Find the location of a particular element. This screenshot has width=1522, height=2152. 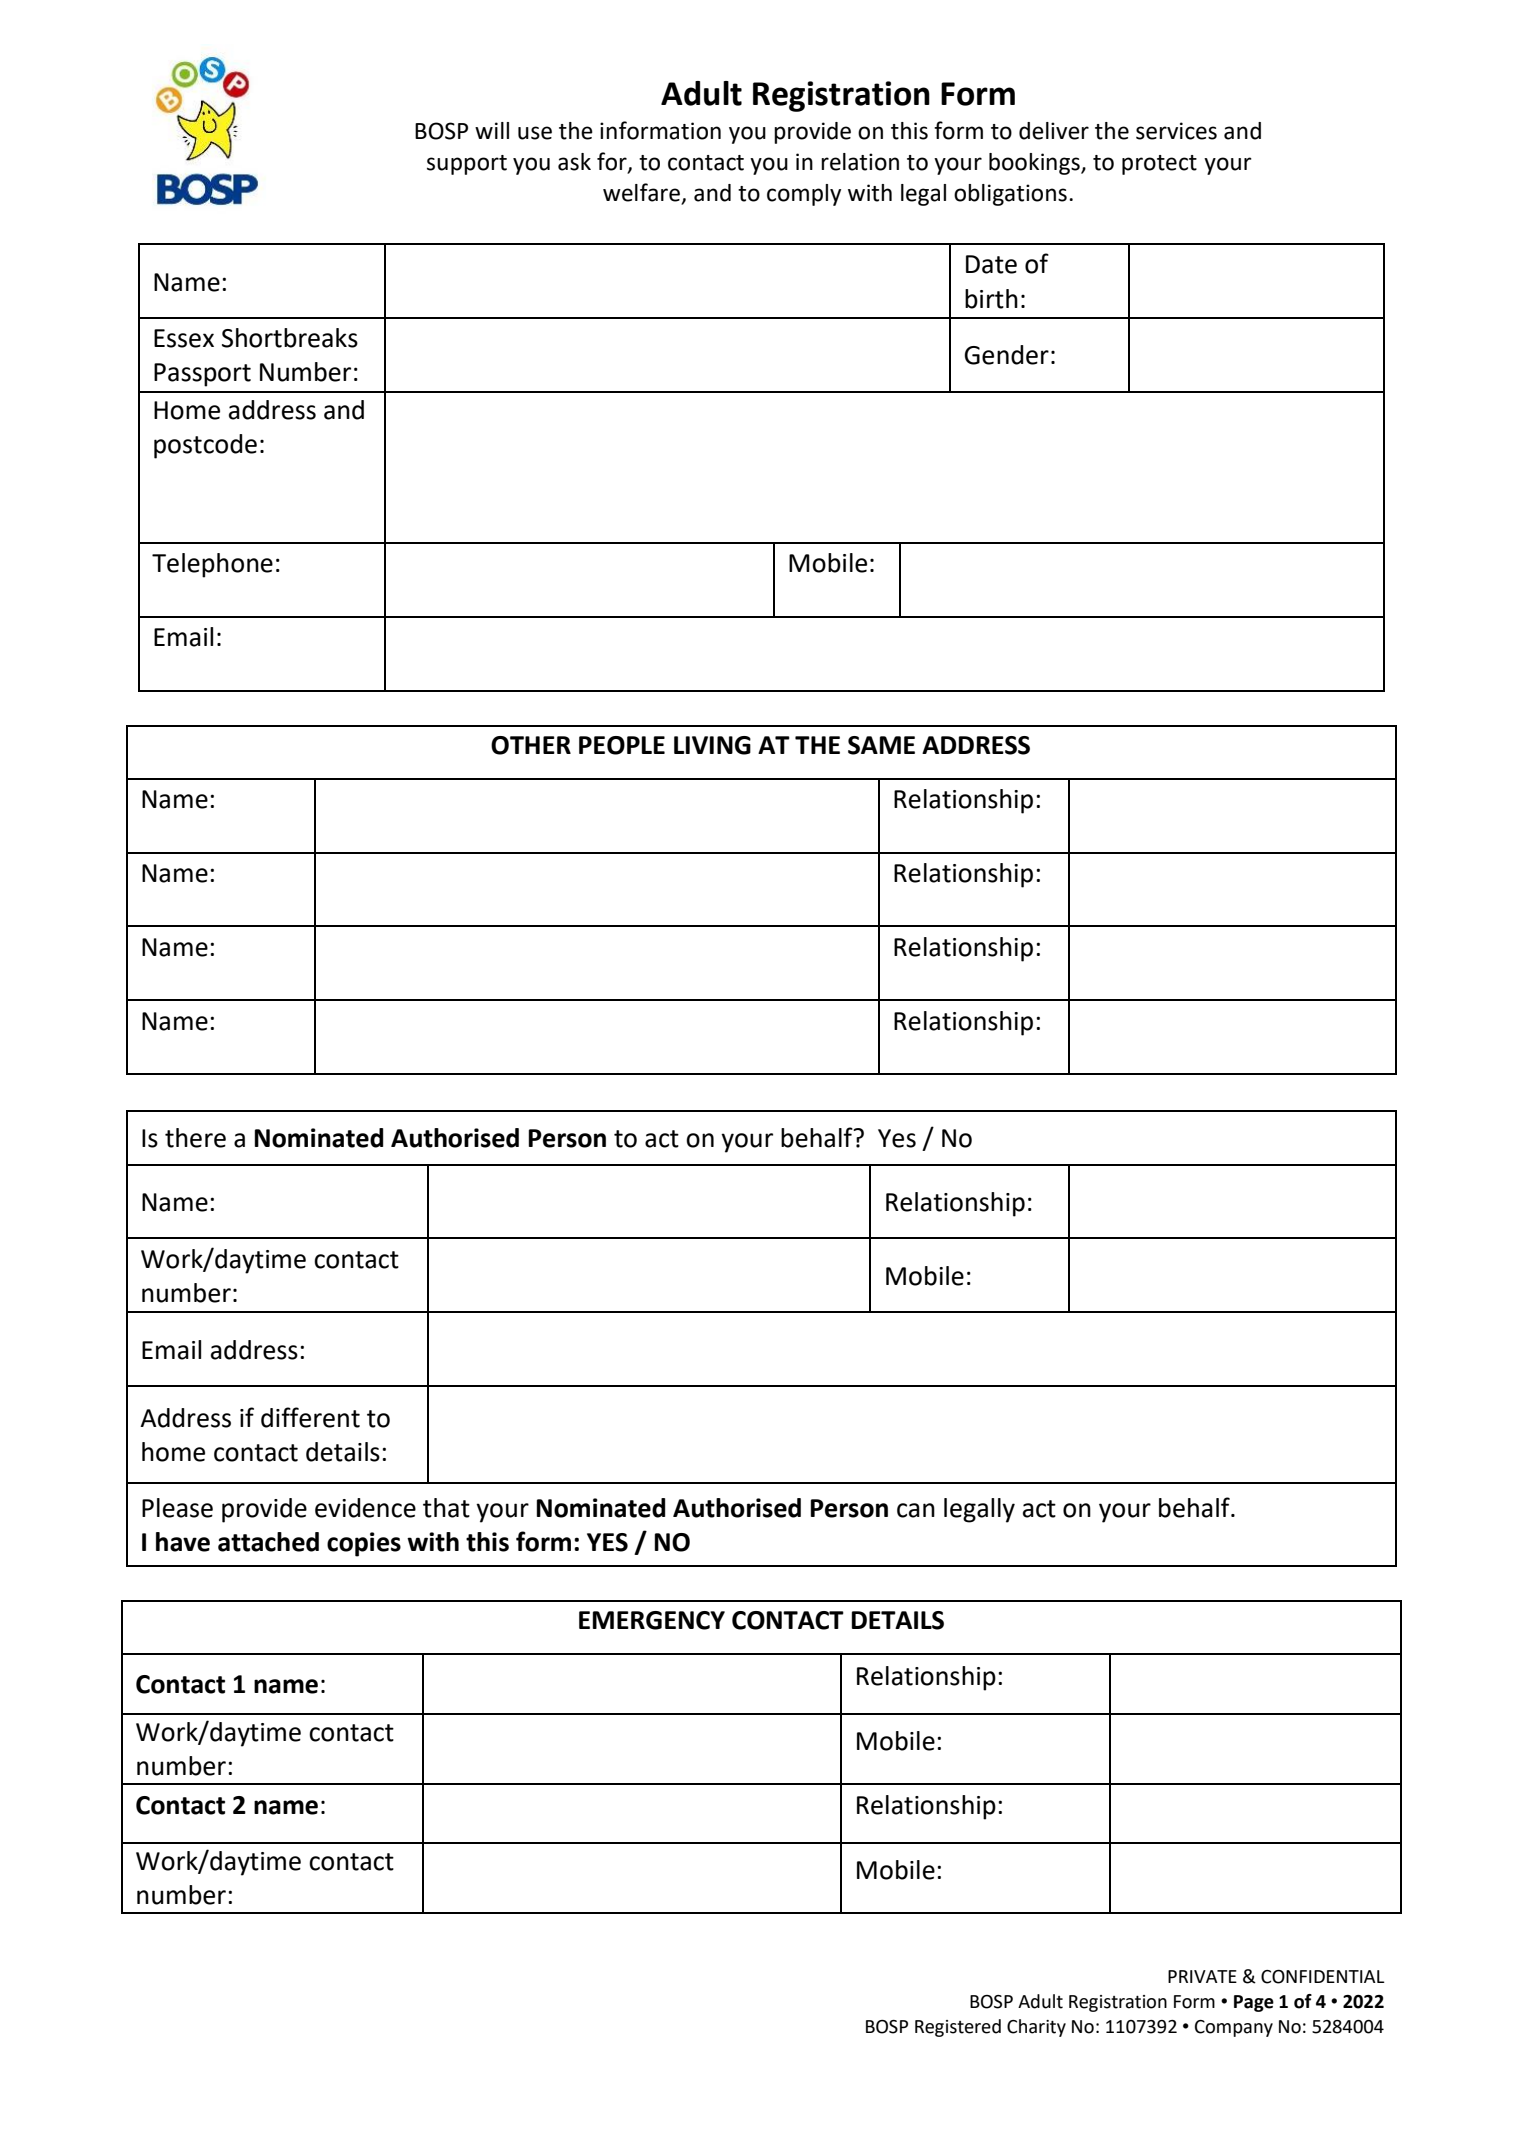

copies is located at coordinates (364, 1544).
